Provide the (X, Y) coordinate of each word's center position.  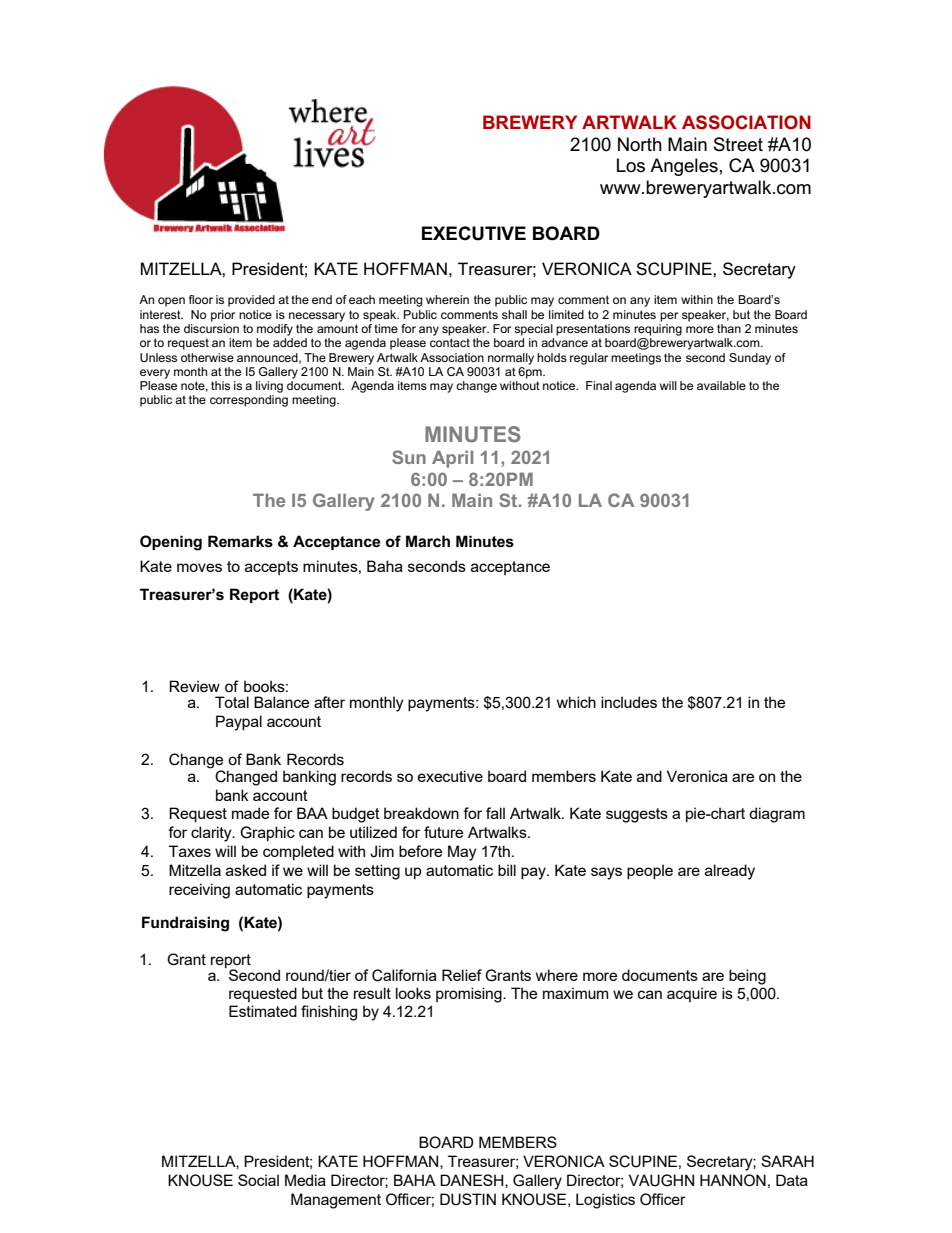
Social (258, 1180)
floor (201, 299)
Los (631, 165)
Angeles (684, 167)
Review (194, 686)
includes (629, 702)
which (576, 702)
